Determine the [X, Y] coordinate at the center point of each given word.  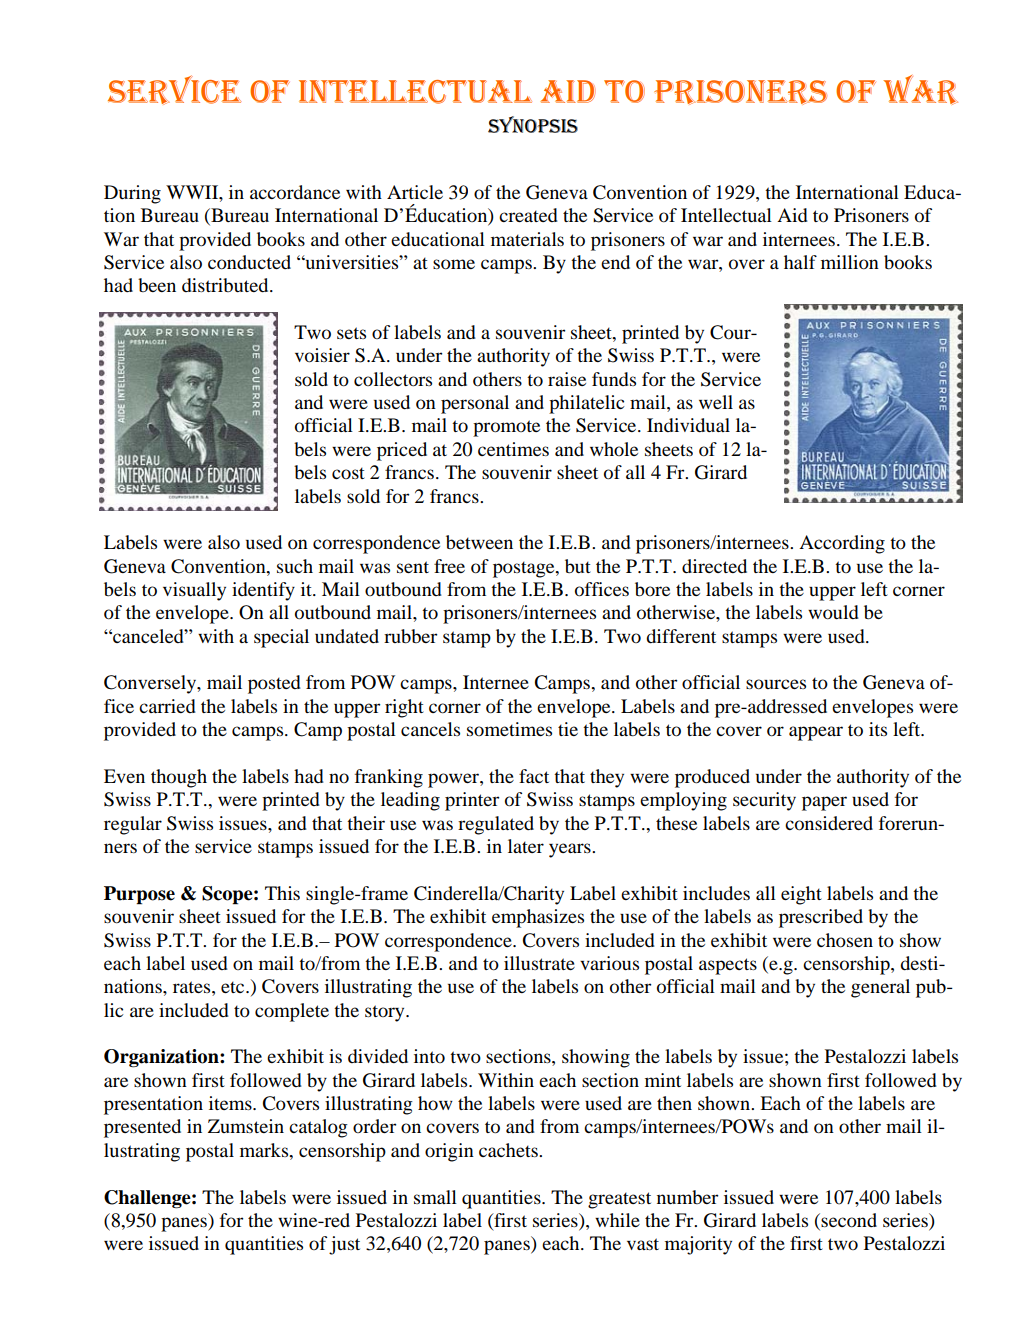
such [295, 566]
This [282, 893]
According [842, 544]
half [800, 262]
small [435, 1197]
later [526, 846]
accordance [295, 192]
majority [698, 1245]
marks [265, 1150]
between [479, 542]
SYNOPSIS [533, 124]
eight [801, 895]
